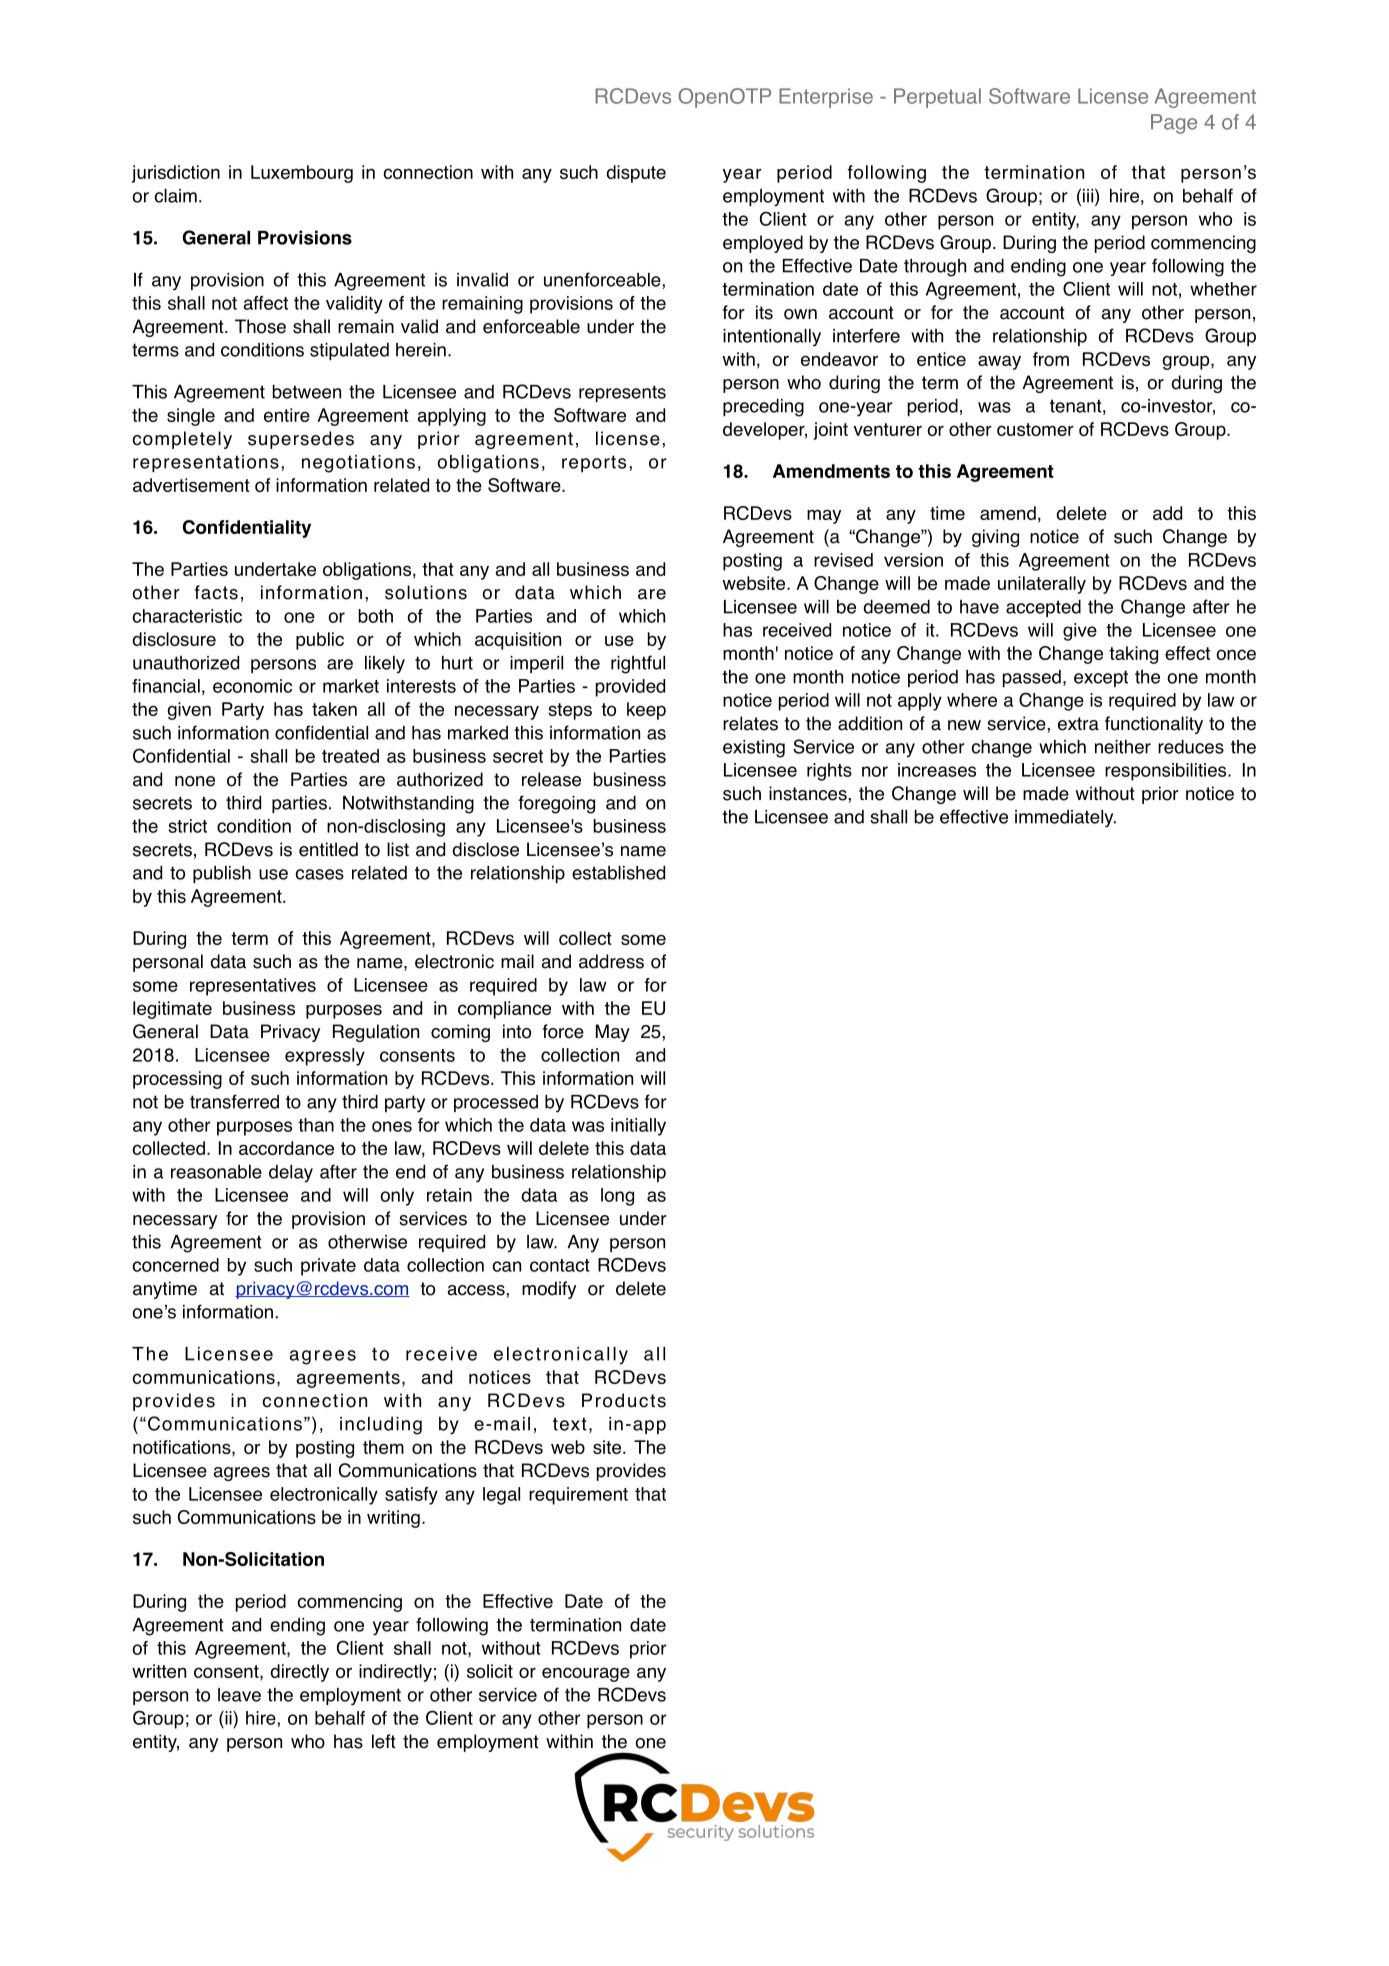  I want to click on leave, so click(239, 1695).
